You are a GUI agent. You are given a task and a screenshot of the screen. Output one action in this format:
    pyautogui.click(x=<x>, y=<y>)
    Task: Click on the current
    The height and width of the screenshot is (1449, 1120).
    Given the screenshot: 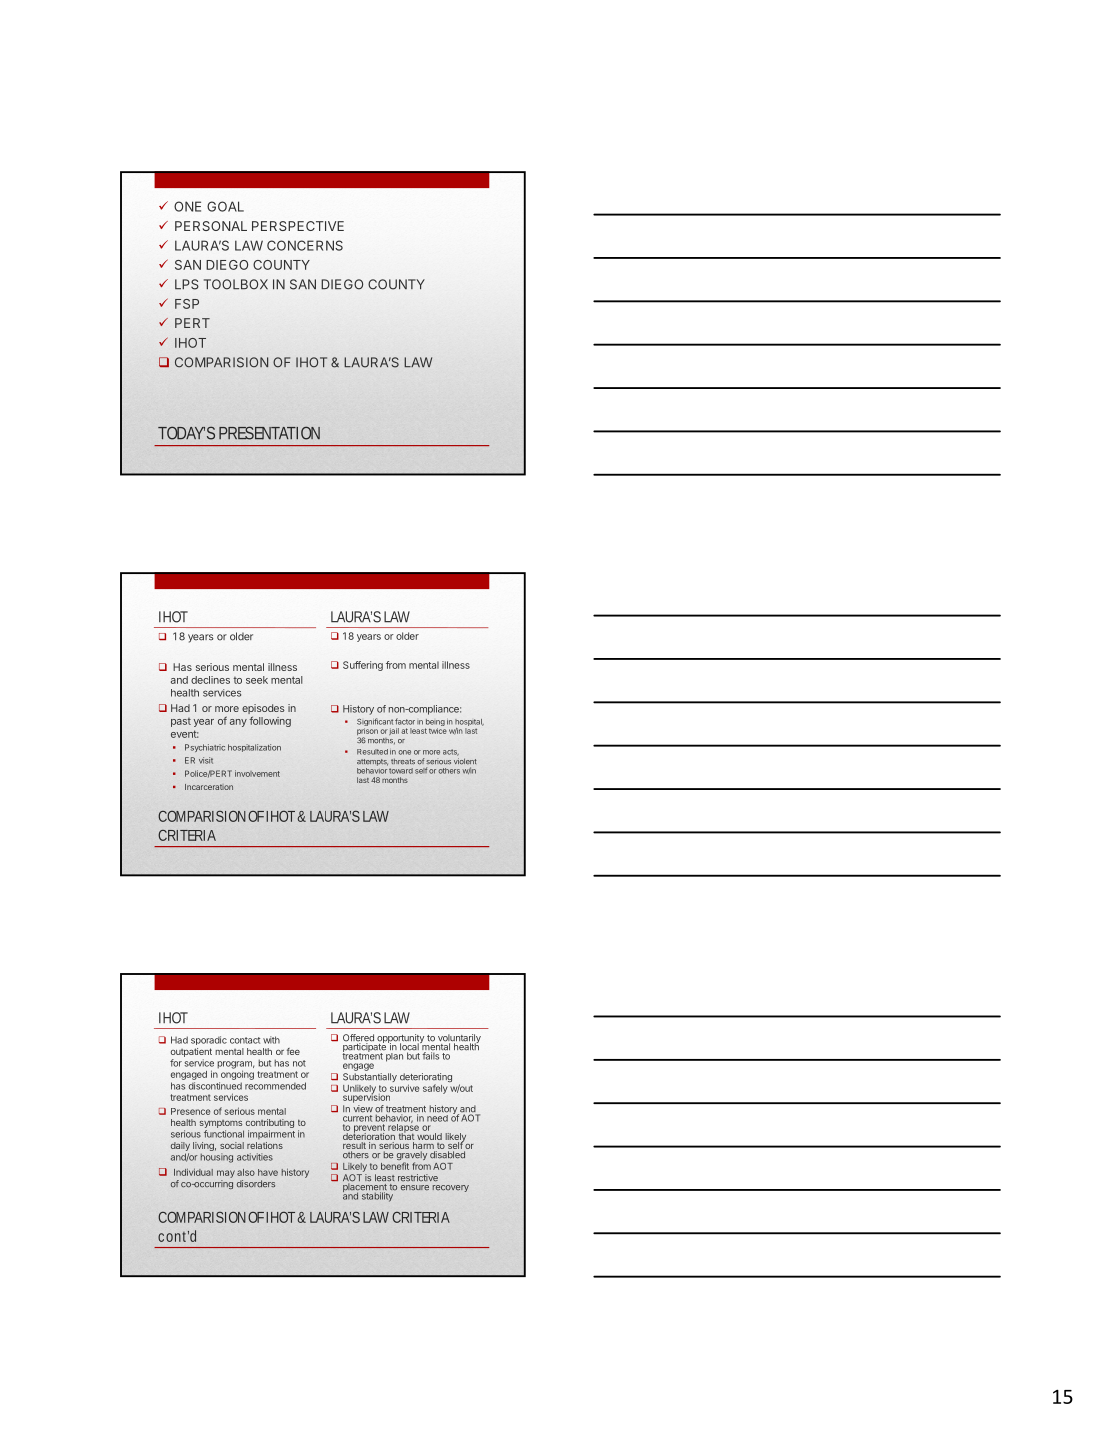 What is the action you would take?
    pyautogui.click(x=357, y=1118)
